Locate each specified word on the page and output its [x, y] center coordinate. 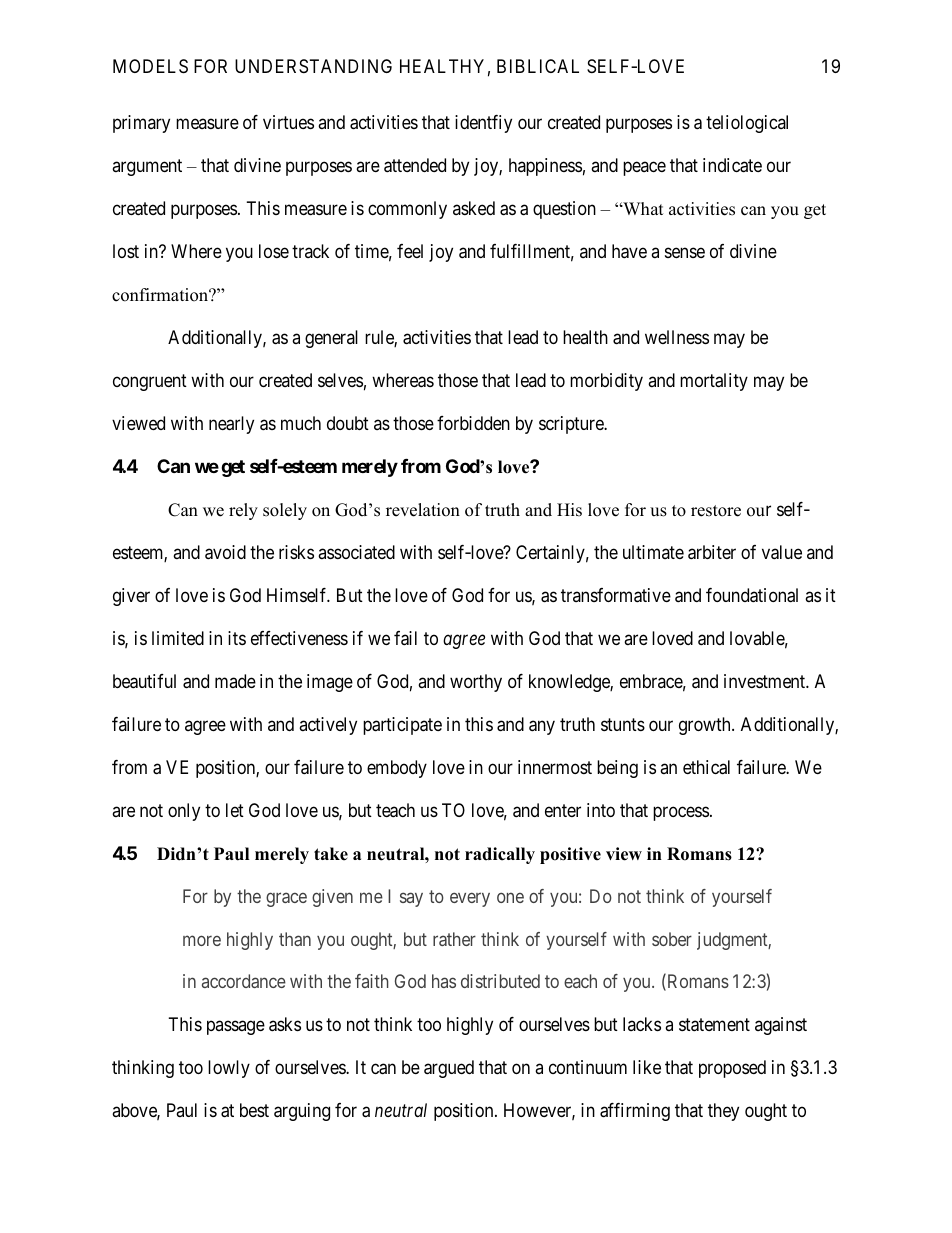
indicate [732, 165]
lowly [229, 1069]
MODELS [150, 66]
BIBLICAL [538, 66]
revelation [423, 510]
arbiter [712, 552]
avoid [225, 552]
